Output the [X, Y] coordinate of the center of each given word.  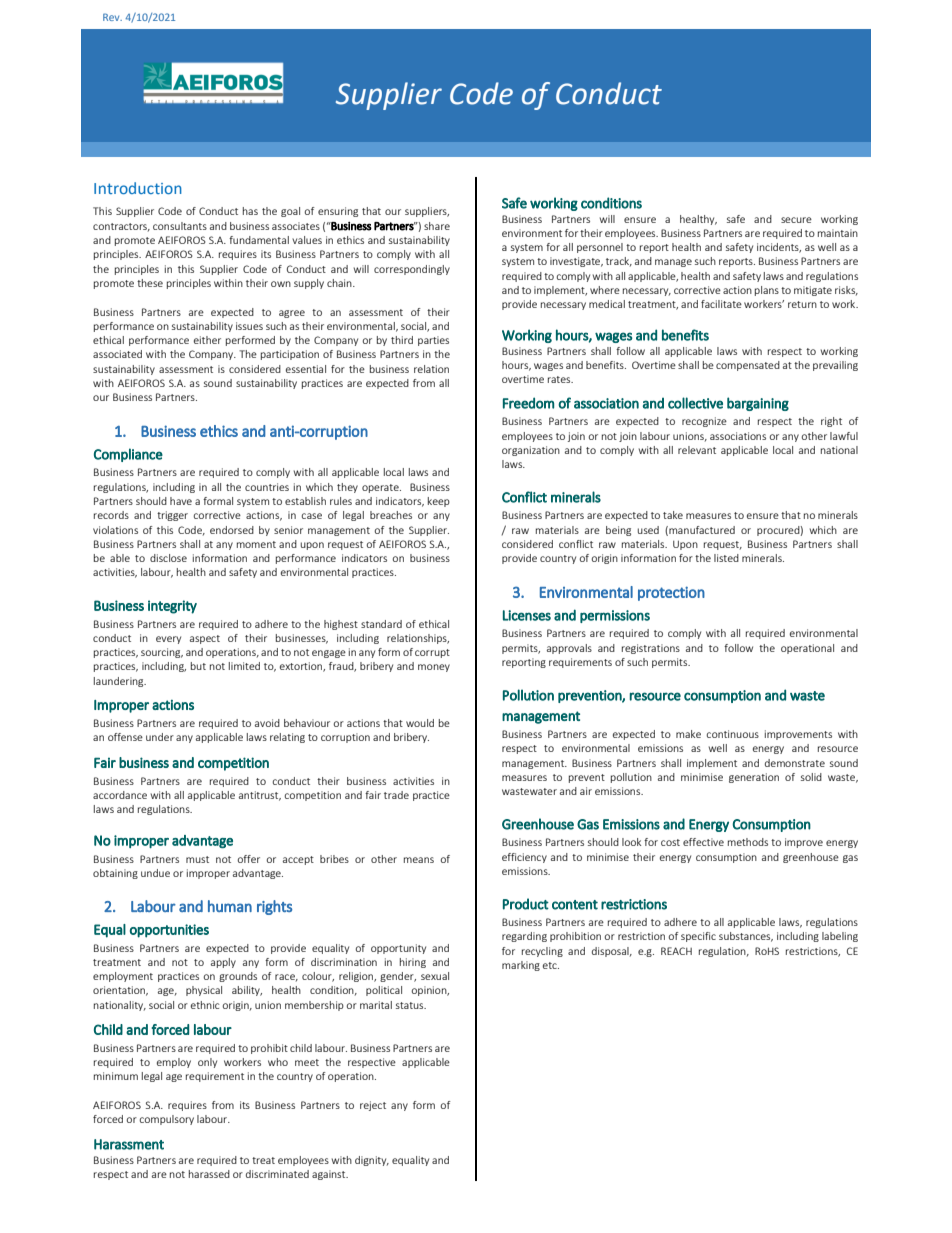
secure [796, 220]
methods [748, 842]
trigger [172, 516]
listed [726, 558]
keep [439, 502]
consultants [180, 226]
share [437, 226]
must [197, 859]
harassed [209, 1174]
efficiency [524, 858]
